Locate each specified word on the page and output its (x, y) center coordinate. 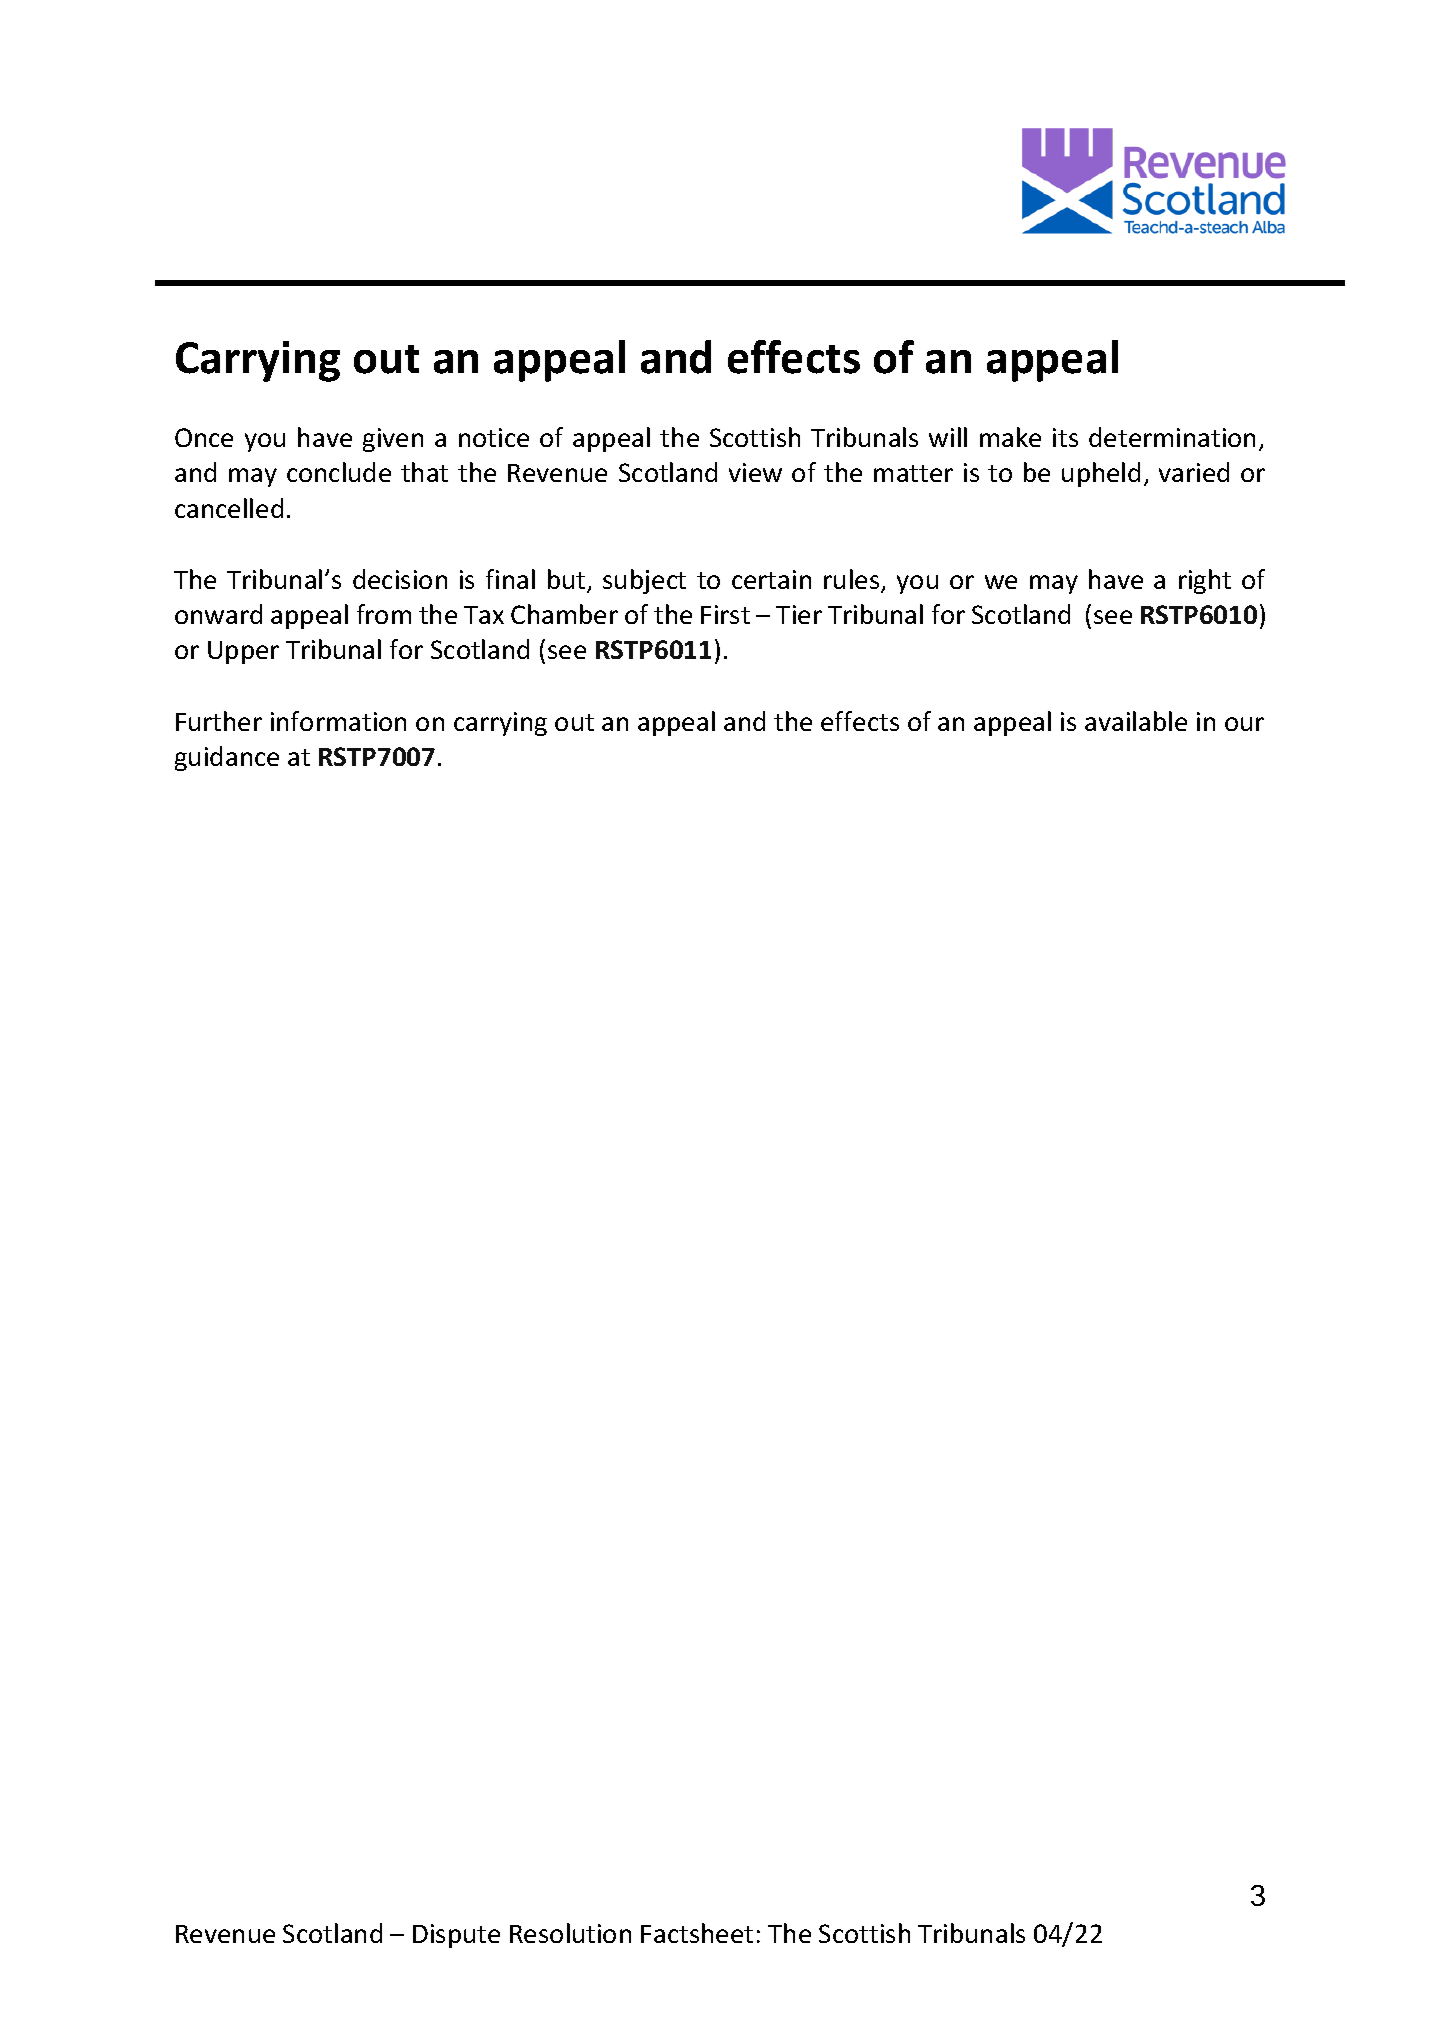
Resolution (570, 1933)
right (1205, 581)
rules (853, 580)
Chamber (564, 614)
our (1244, 724)
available (1136, 721)
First (725, 614)
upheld (1101, 474)
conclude (339, 472)
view (755, 472)
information (338, 721)
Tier (799, 614)
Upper (243, 652)
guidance (227, 758)
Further (219, 721)
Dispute (456, 1936)
